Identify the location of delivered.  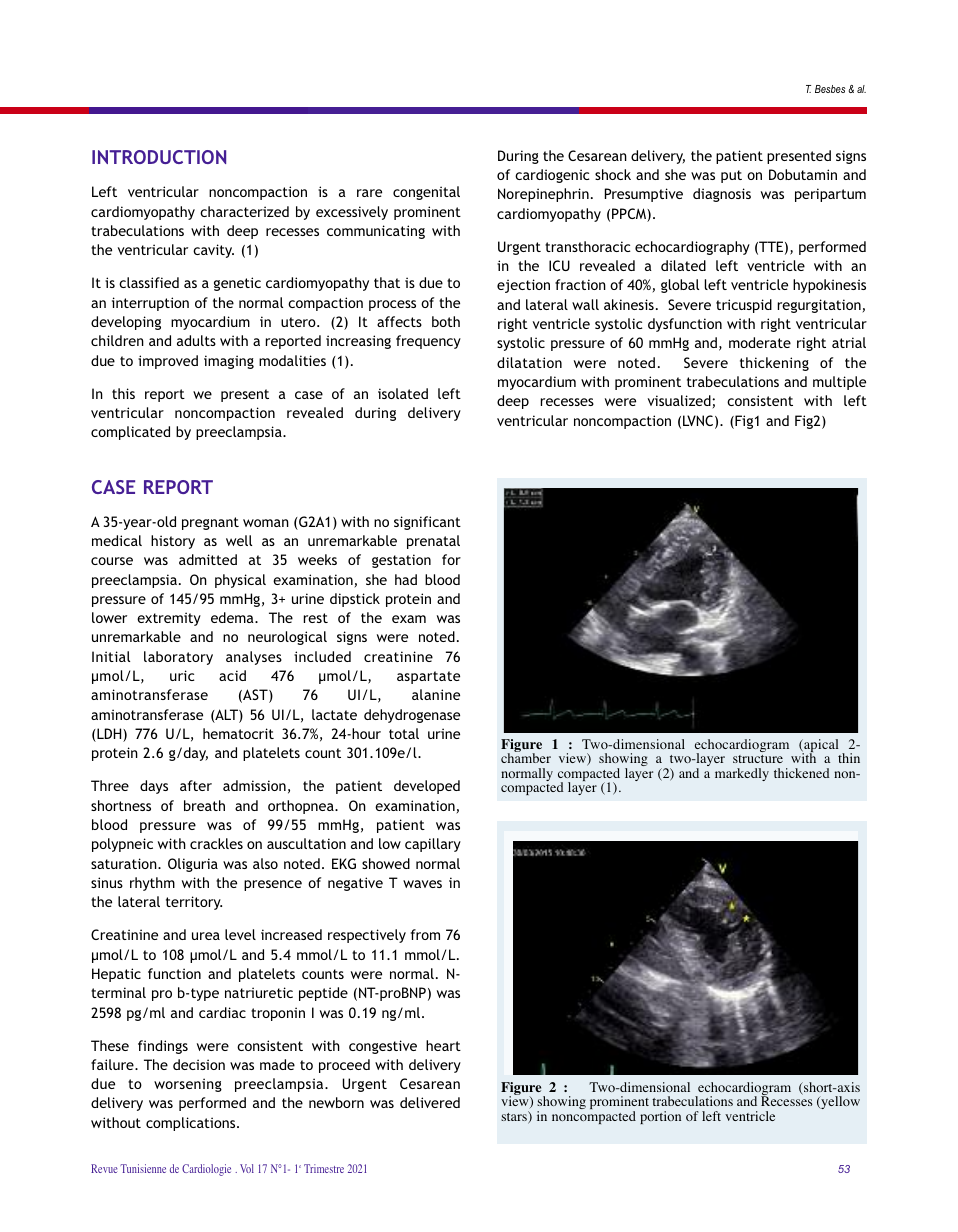
(430, 1102).
